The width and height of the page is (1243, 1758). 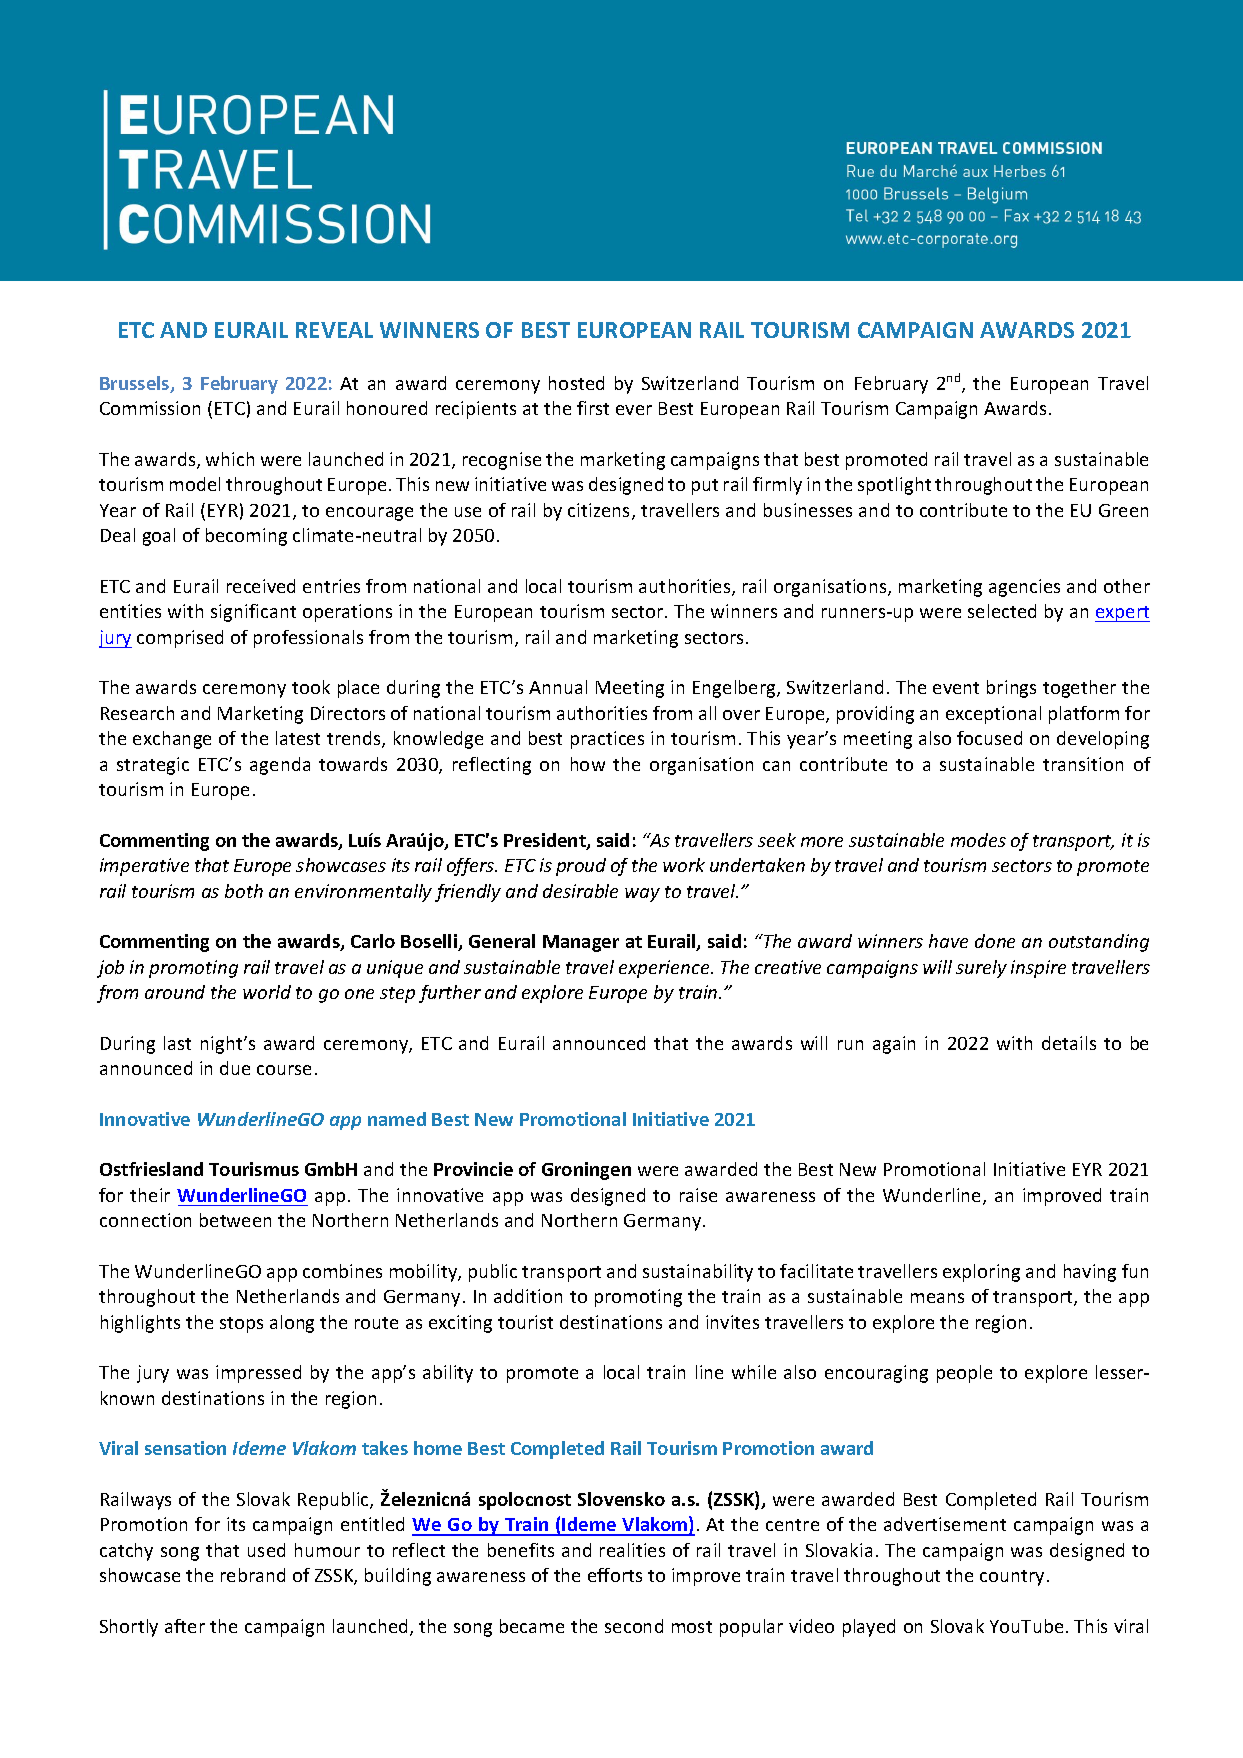 What do you see at coordinates (253, 1575) in the page?
I see `rebrand` at bounding box center [253, 1575].
